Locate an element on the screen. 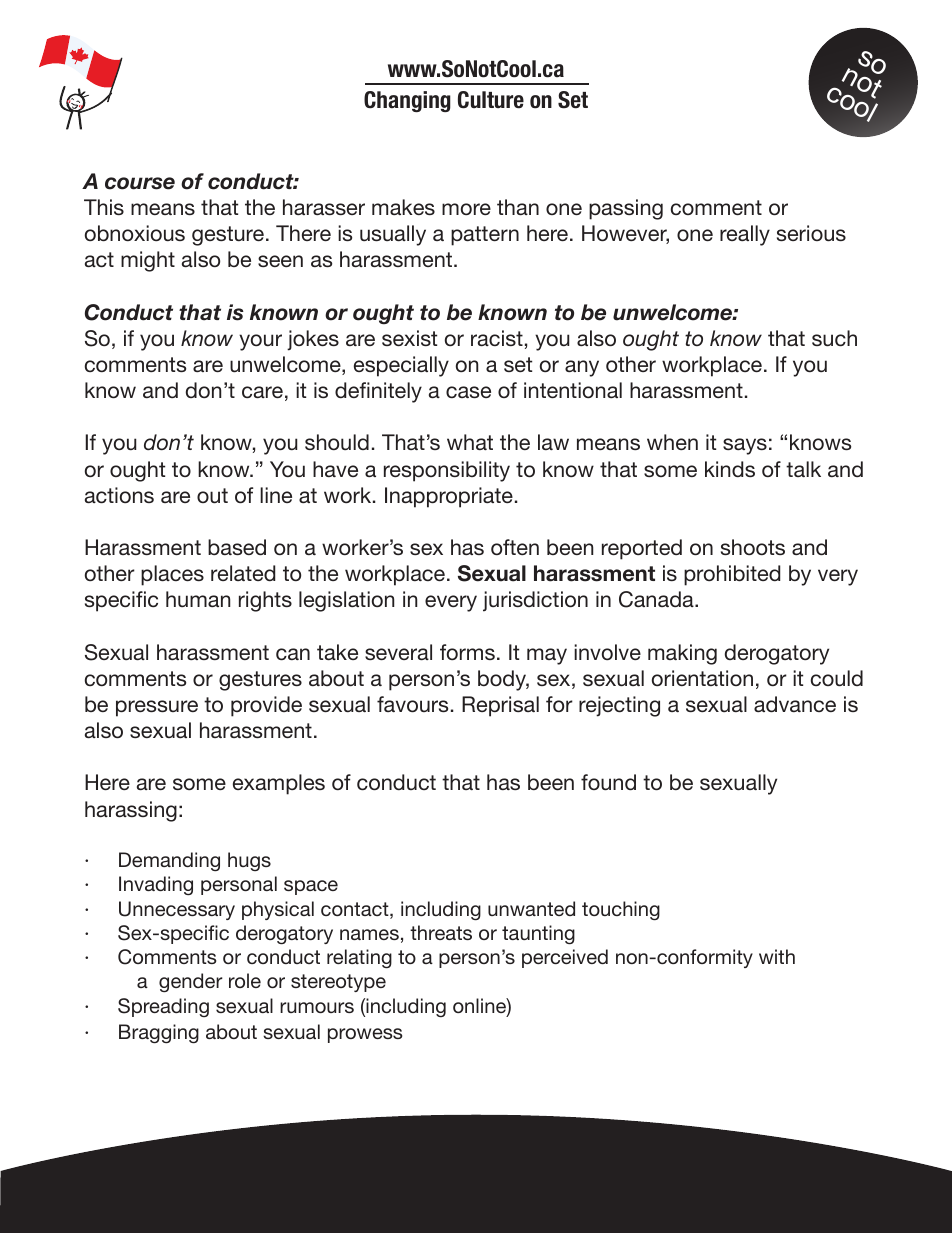  really is located at coordinates (745, 235).
